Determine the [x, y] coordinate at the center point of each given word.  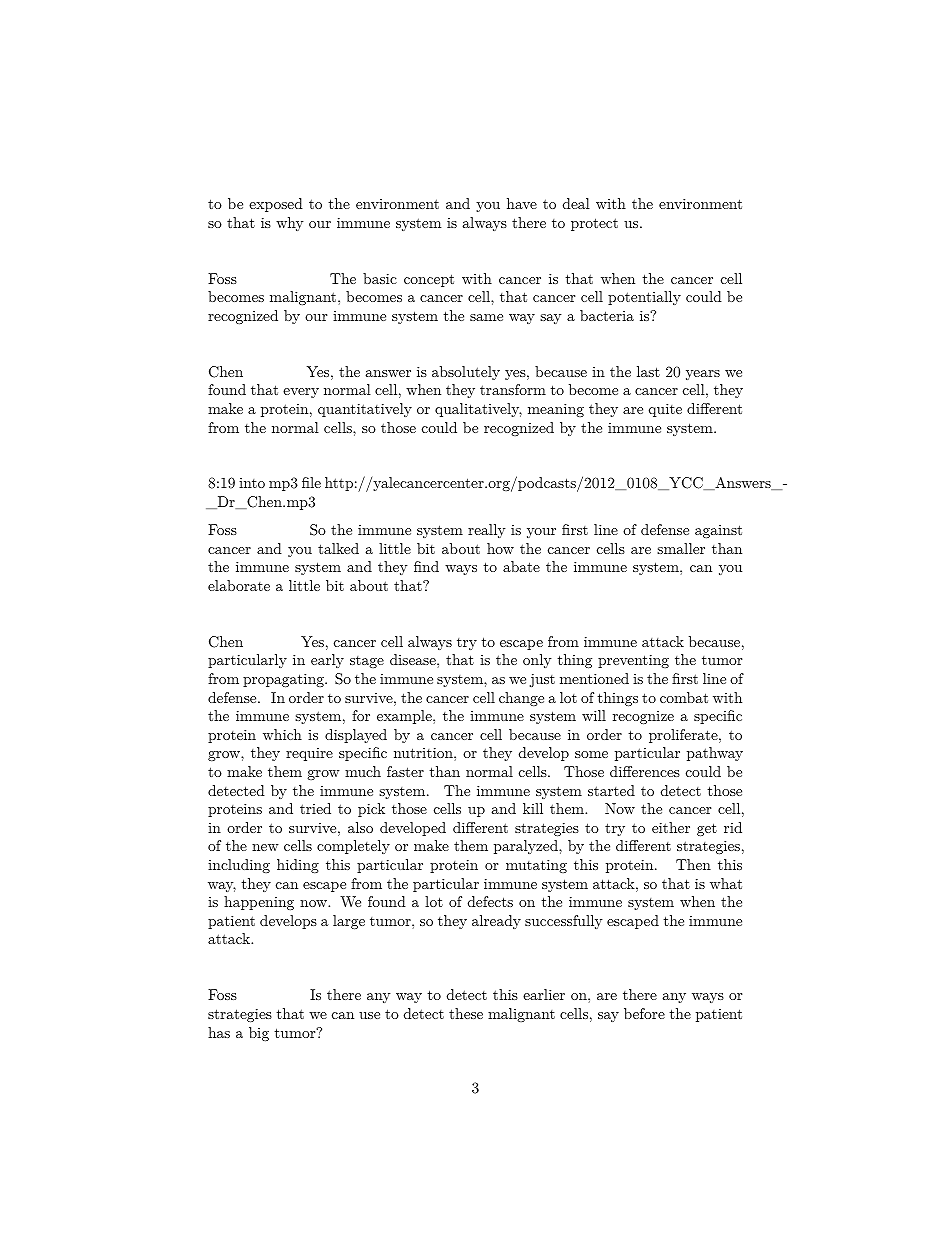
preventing [633, 661]
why [289, 224]
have [522, 203]
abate [521, 566]
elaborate [239, 585]
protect [594, 224]
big [259, 1034]
